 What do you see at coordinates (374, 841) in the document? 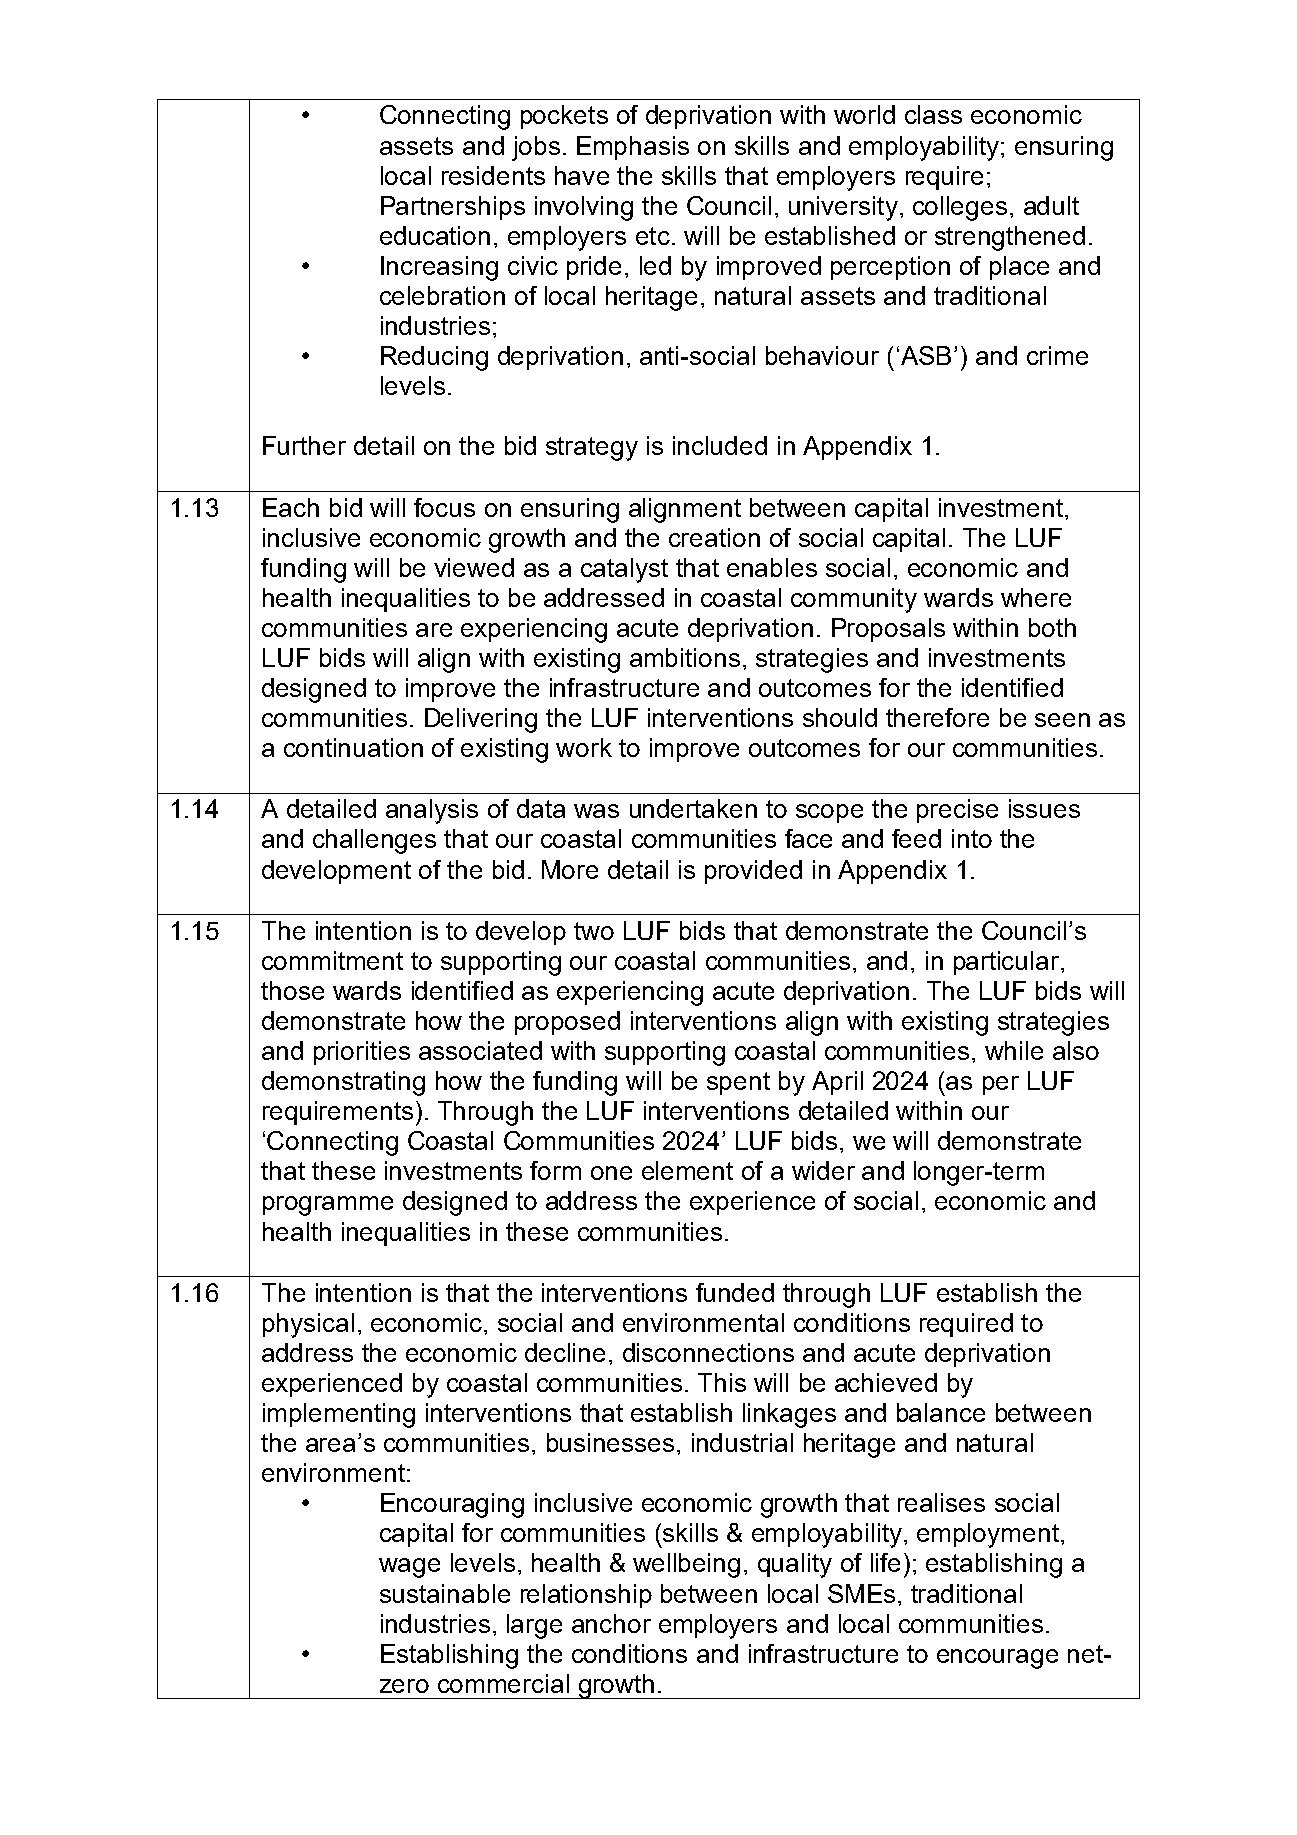
I see `challenges` at bounding box center [374, 841].
